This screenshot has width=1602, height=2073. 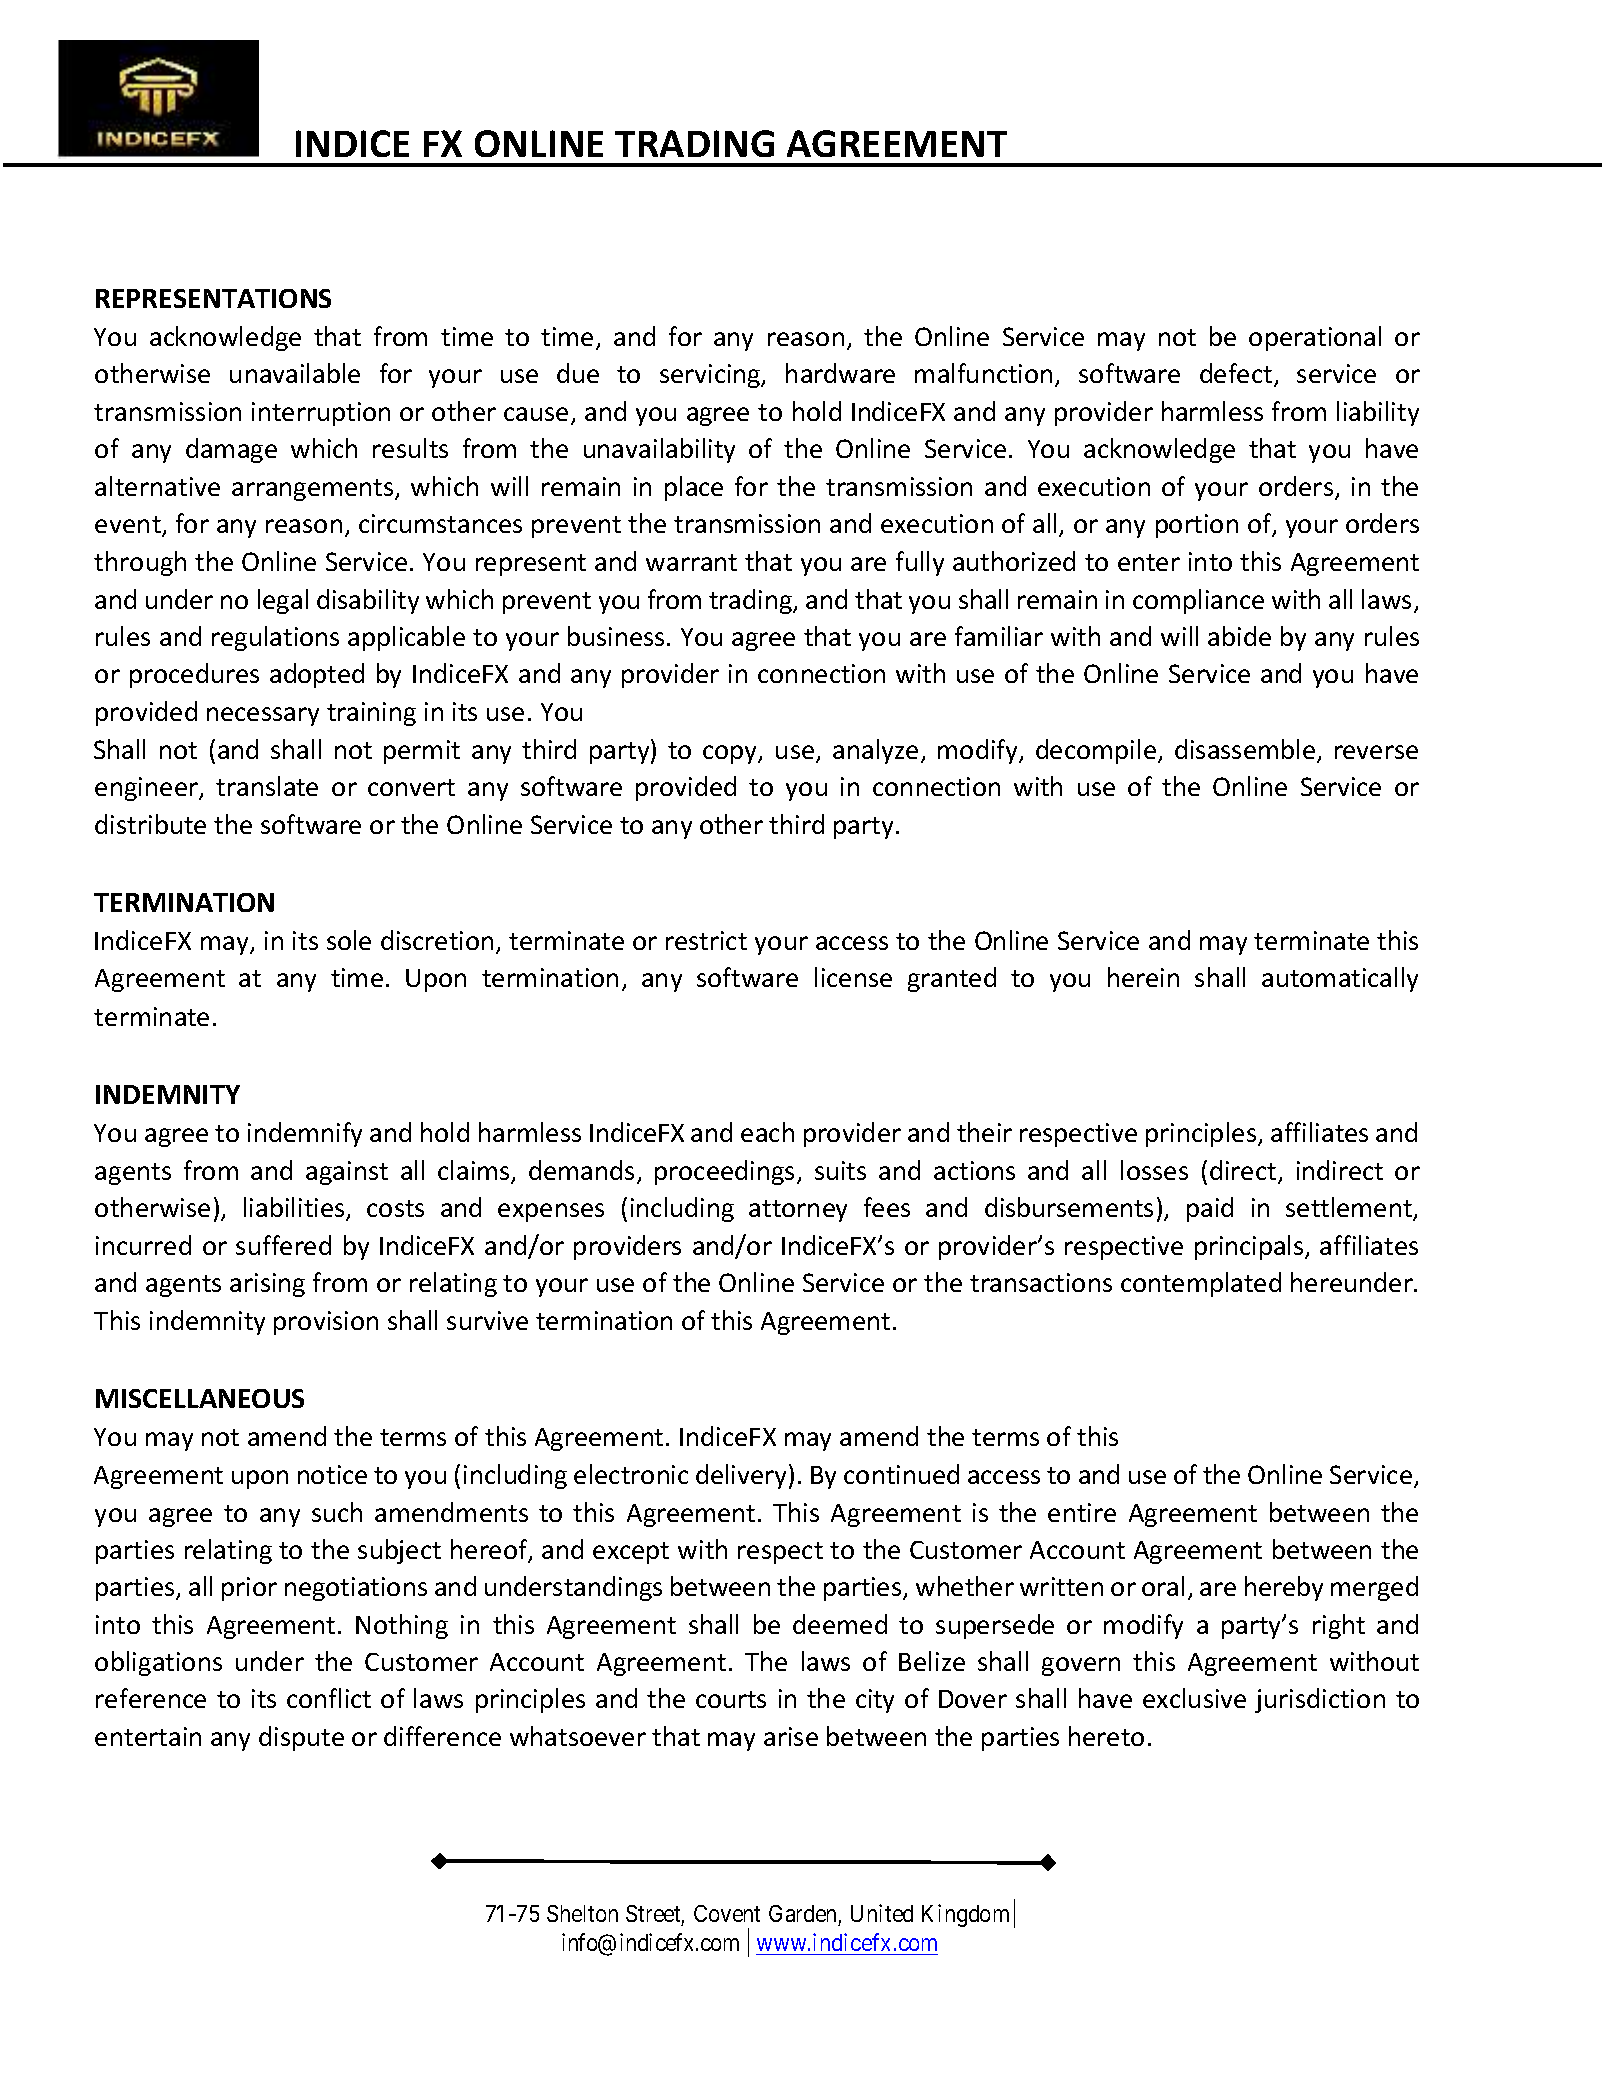 What do you see at coordinates (305, 1134) in the screenshot?
I see `indemnify` at bounding box center [305, 1134].
